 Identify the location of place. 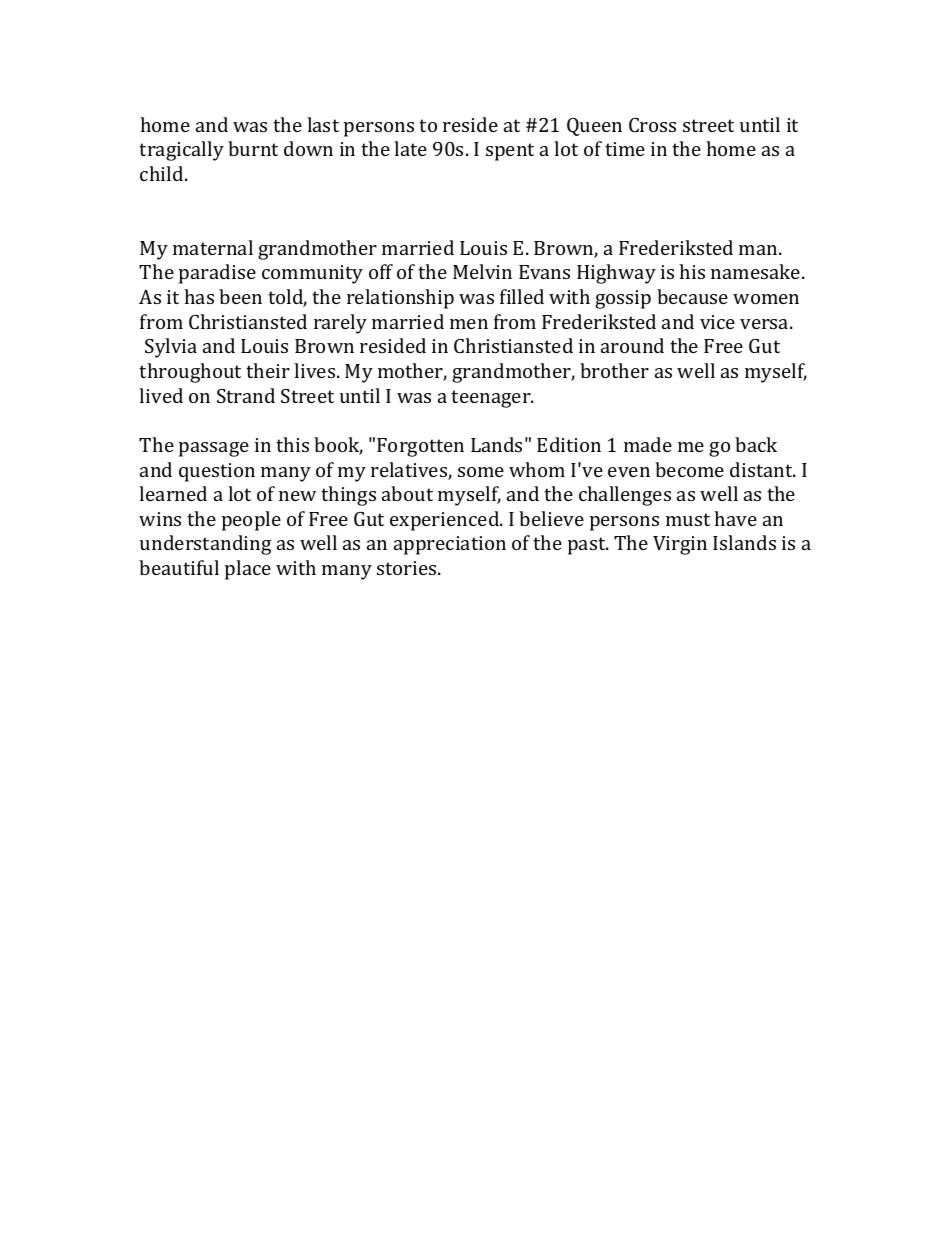
(248, 570).
